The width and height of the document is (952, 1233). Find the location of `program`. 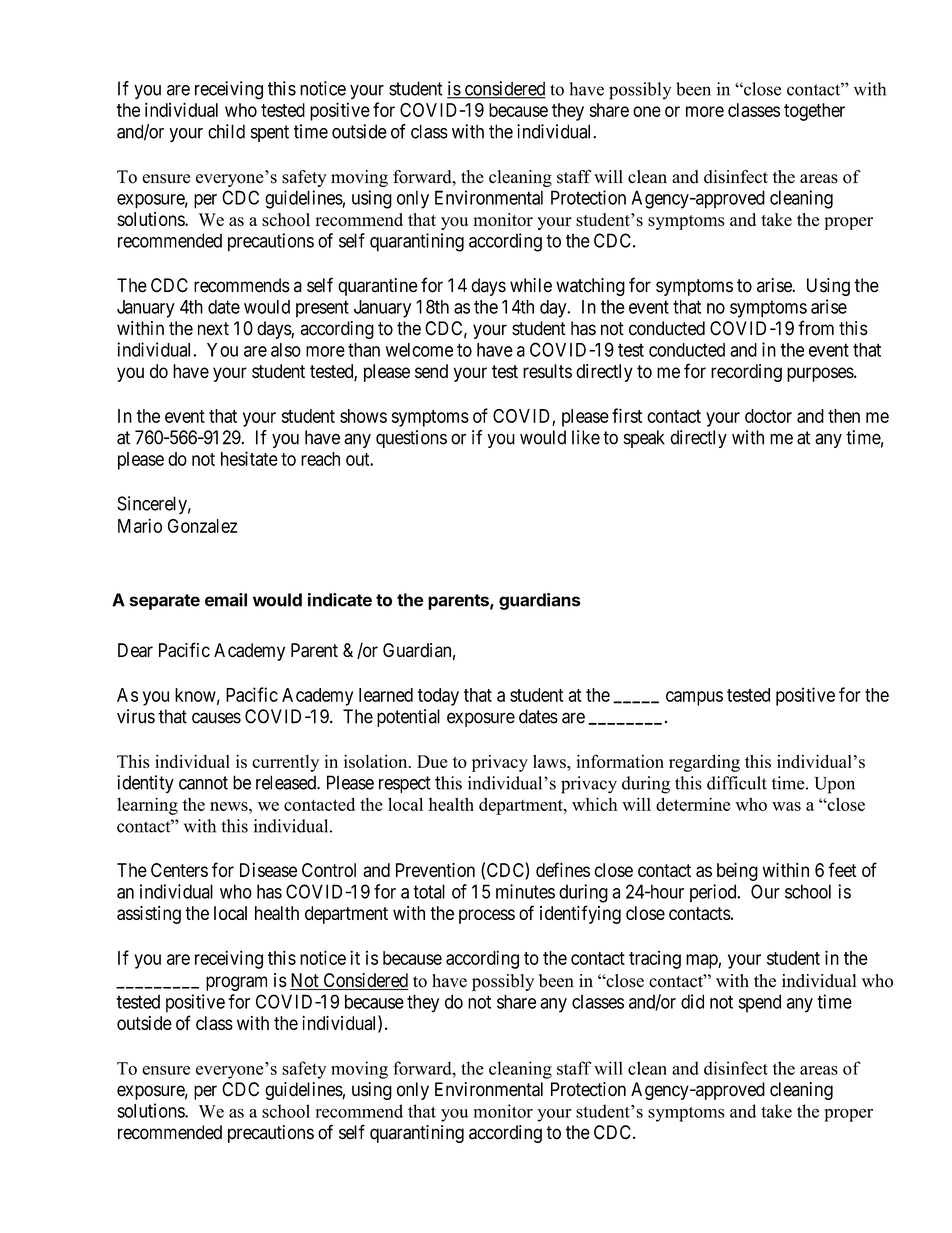

program is located at coordinates (236, 983).
